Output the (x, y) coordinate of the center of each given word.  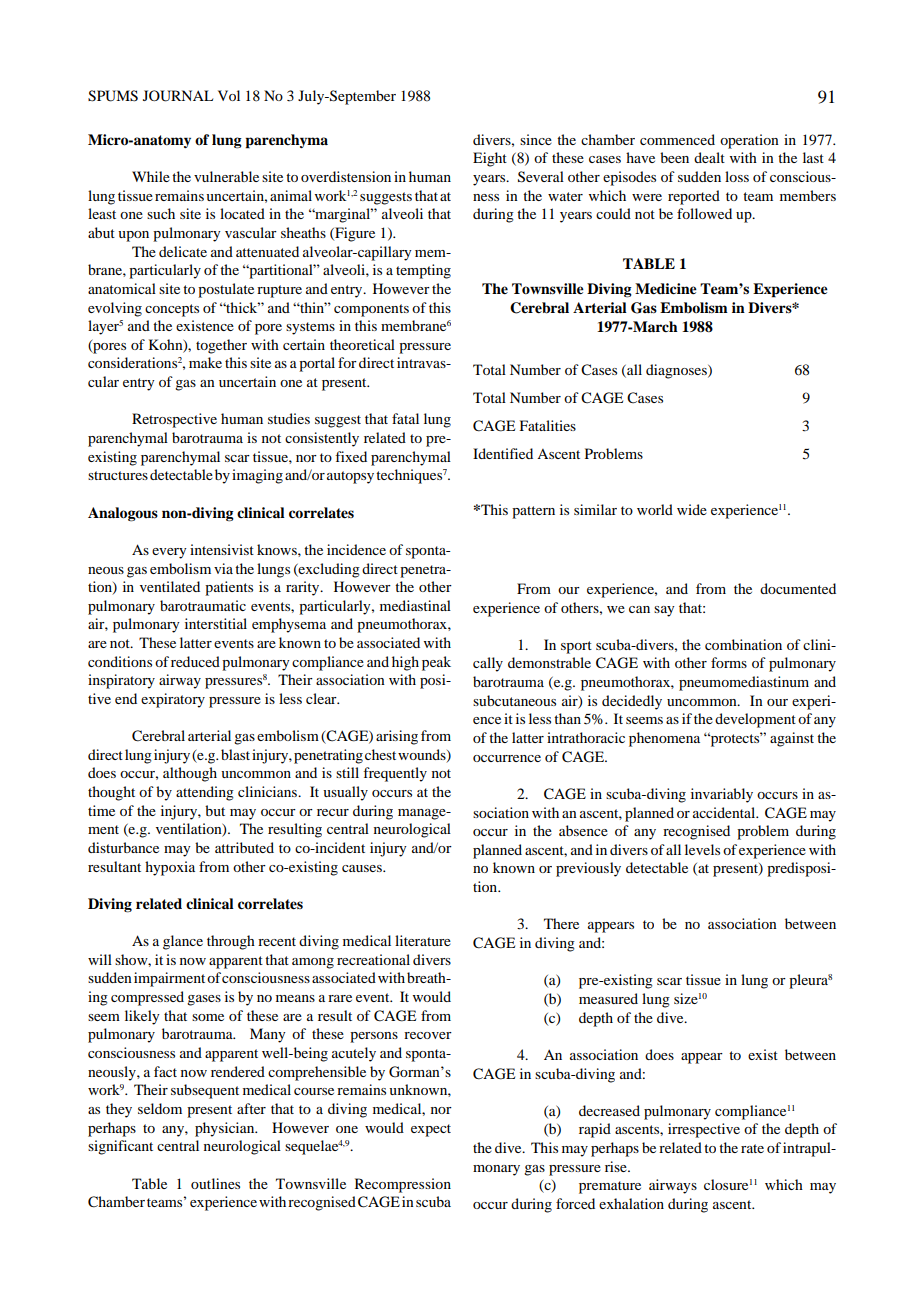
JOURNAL (178, 96)
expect (431, 1130)
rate (752, 1148)
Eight (490, 159)
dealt (709, 157)
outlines (215, 1183)
